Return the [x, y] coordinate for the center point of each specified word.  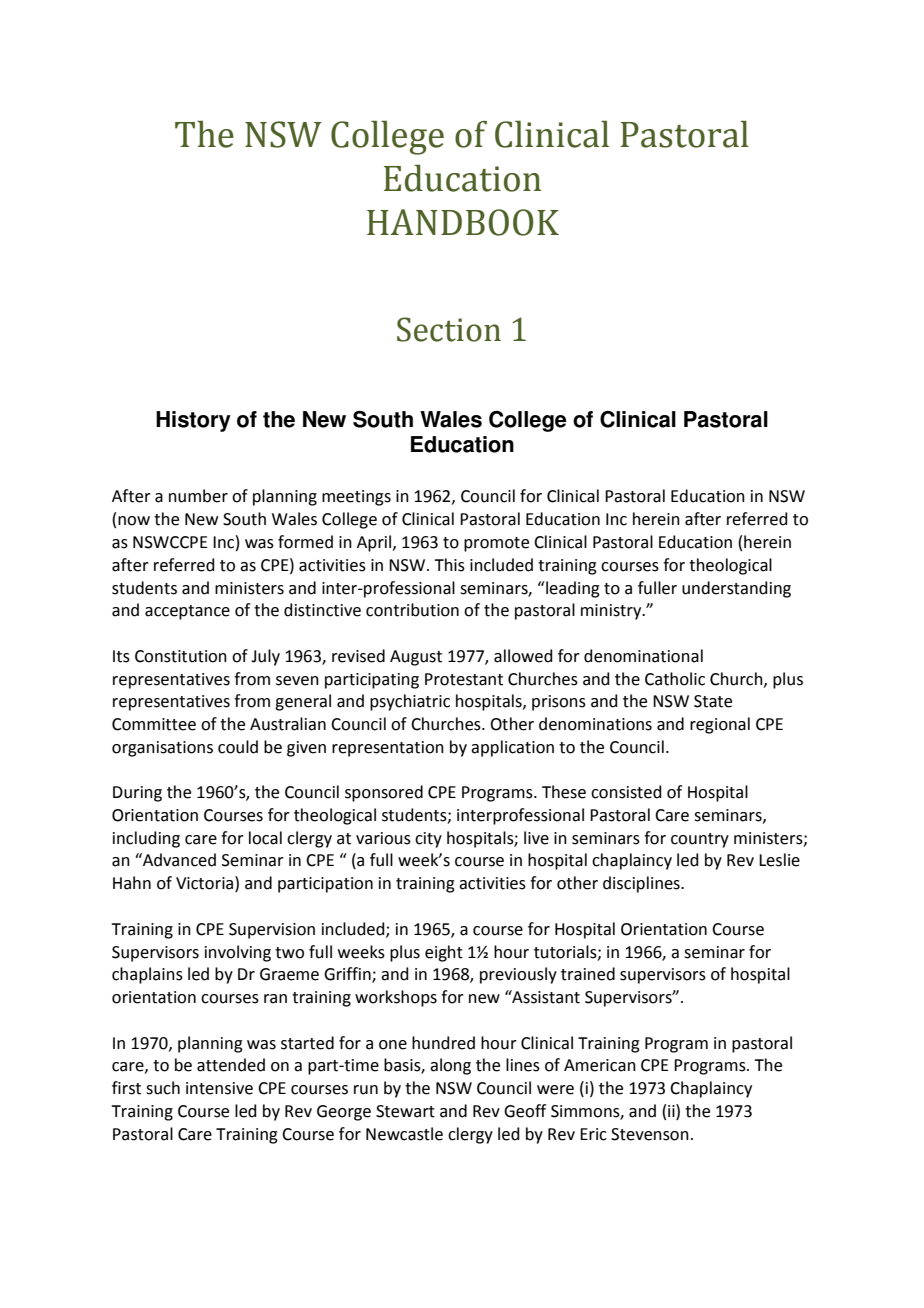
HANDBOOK [463, 222]
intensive [219, 1088]
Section [449, 329]
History [193, 421]
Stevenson [650, 1134]
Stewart [405, 1111]
